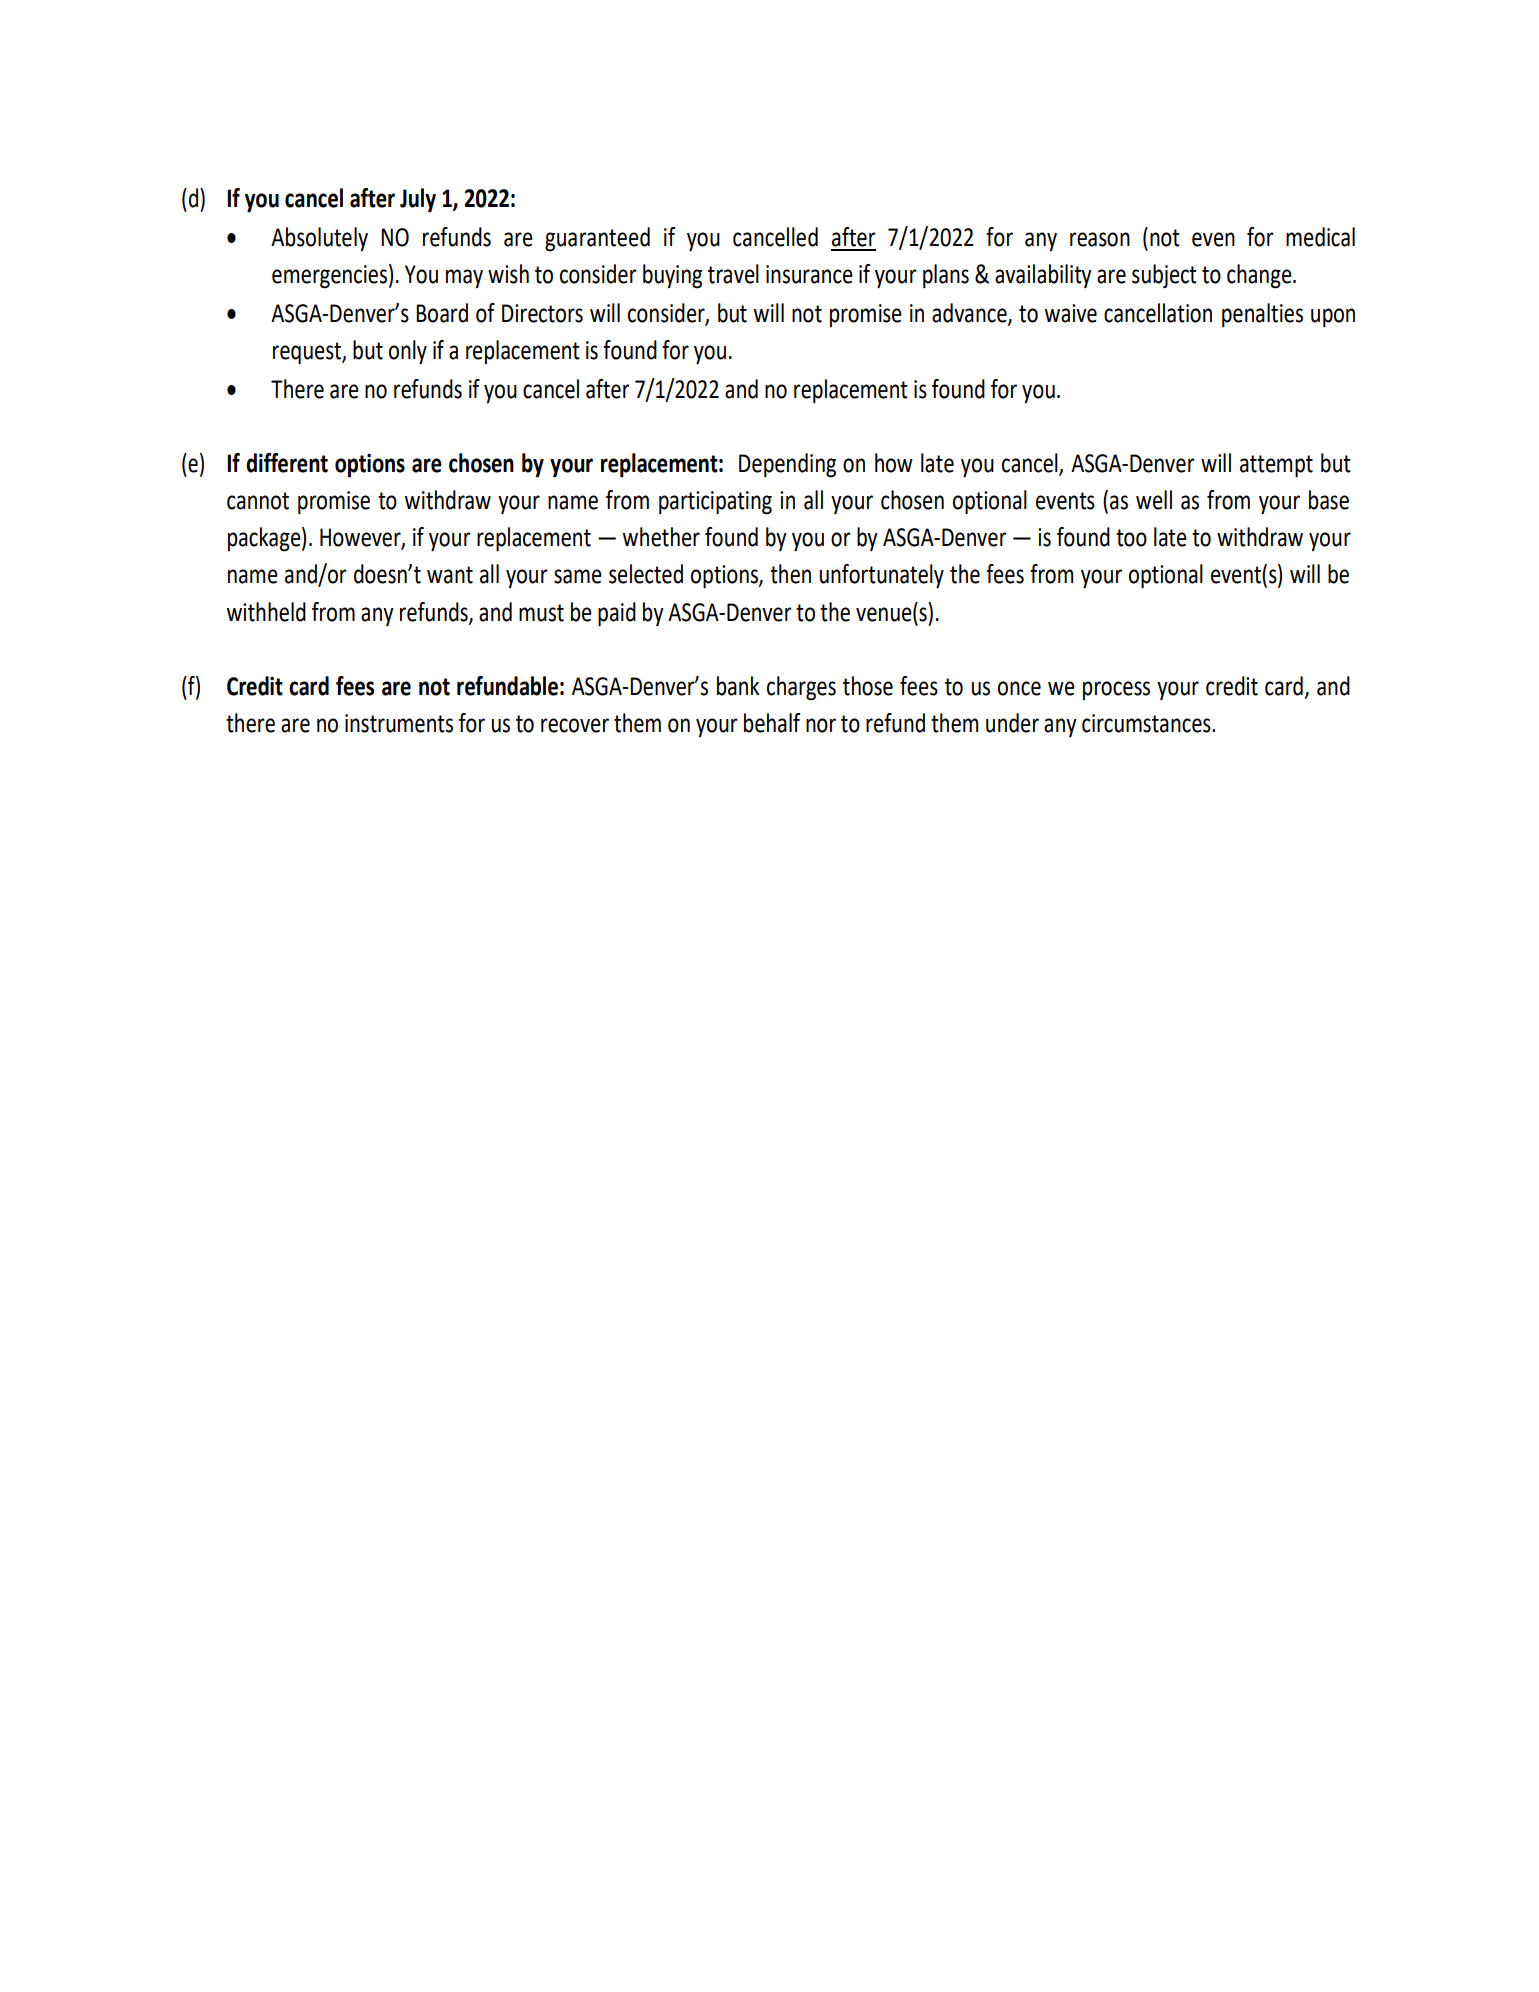 The width and height of the screenshot is (1539, 1992). Describe the element at coordinates (790, 574) in the screenshot. I see `then` at that location.
